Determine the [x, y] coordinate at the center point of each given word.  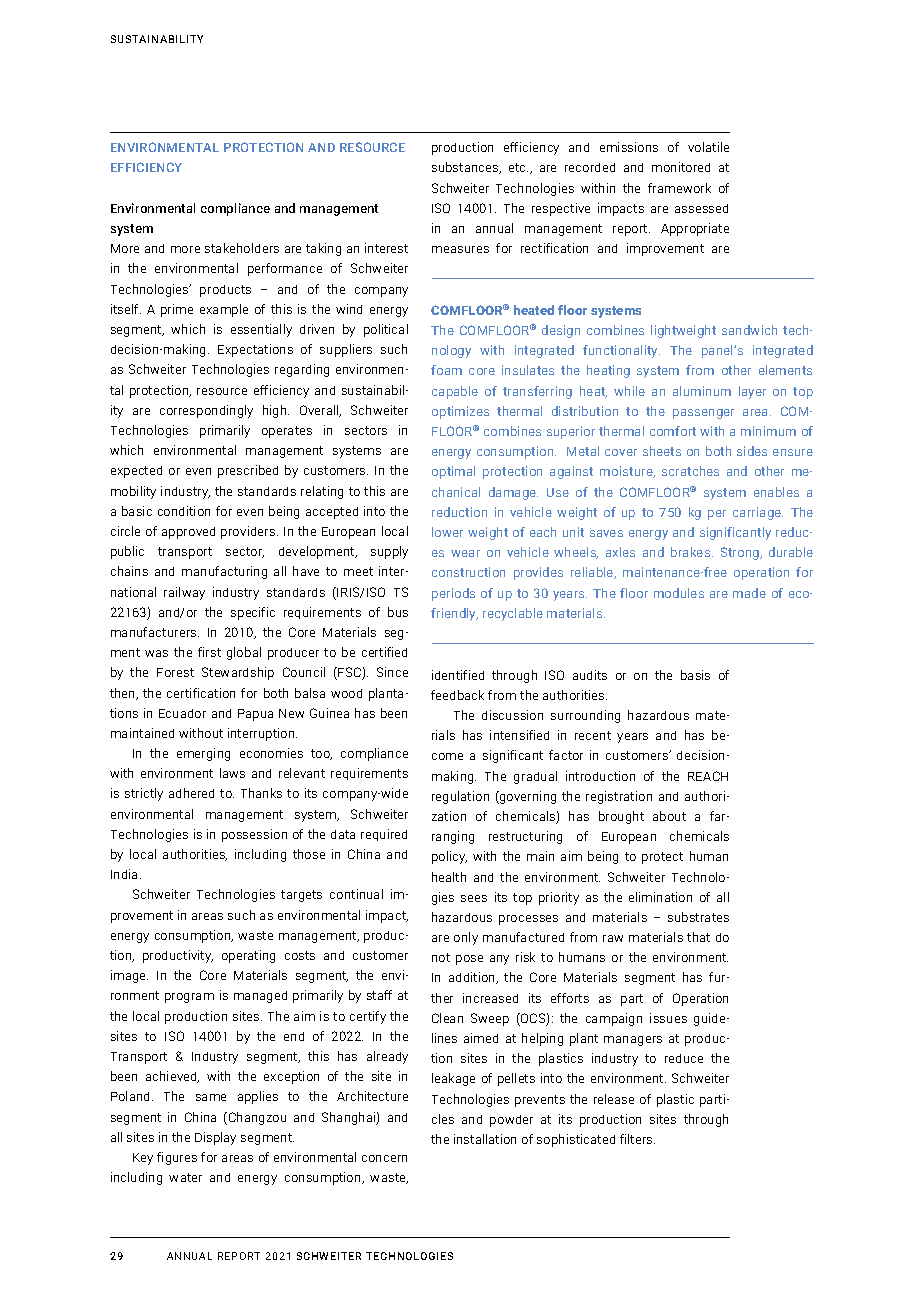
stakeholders [242, 248]
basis [695, 675]
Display [215, 1138]
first [209, 652]
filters [637, 1139]
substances [466, 168]
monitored [681, 167]
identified [458, 675]
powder [511, 1121]
